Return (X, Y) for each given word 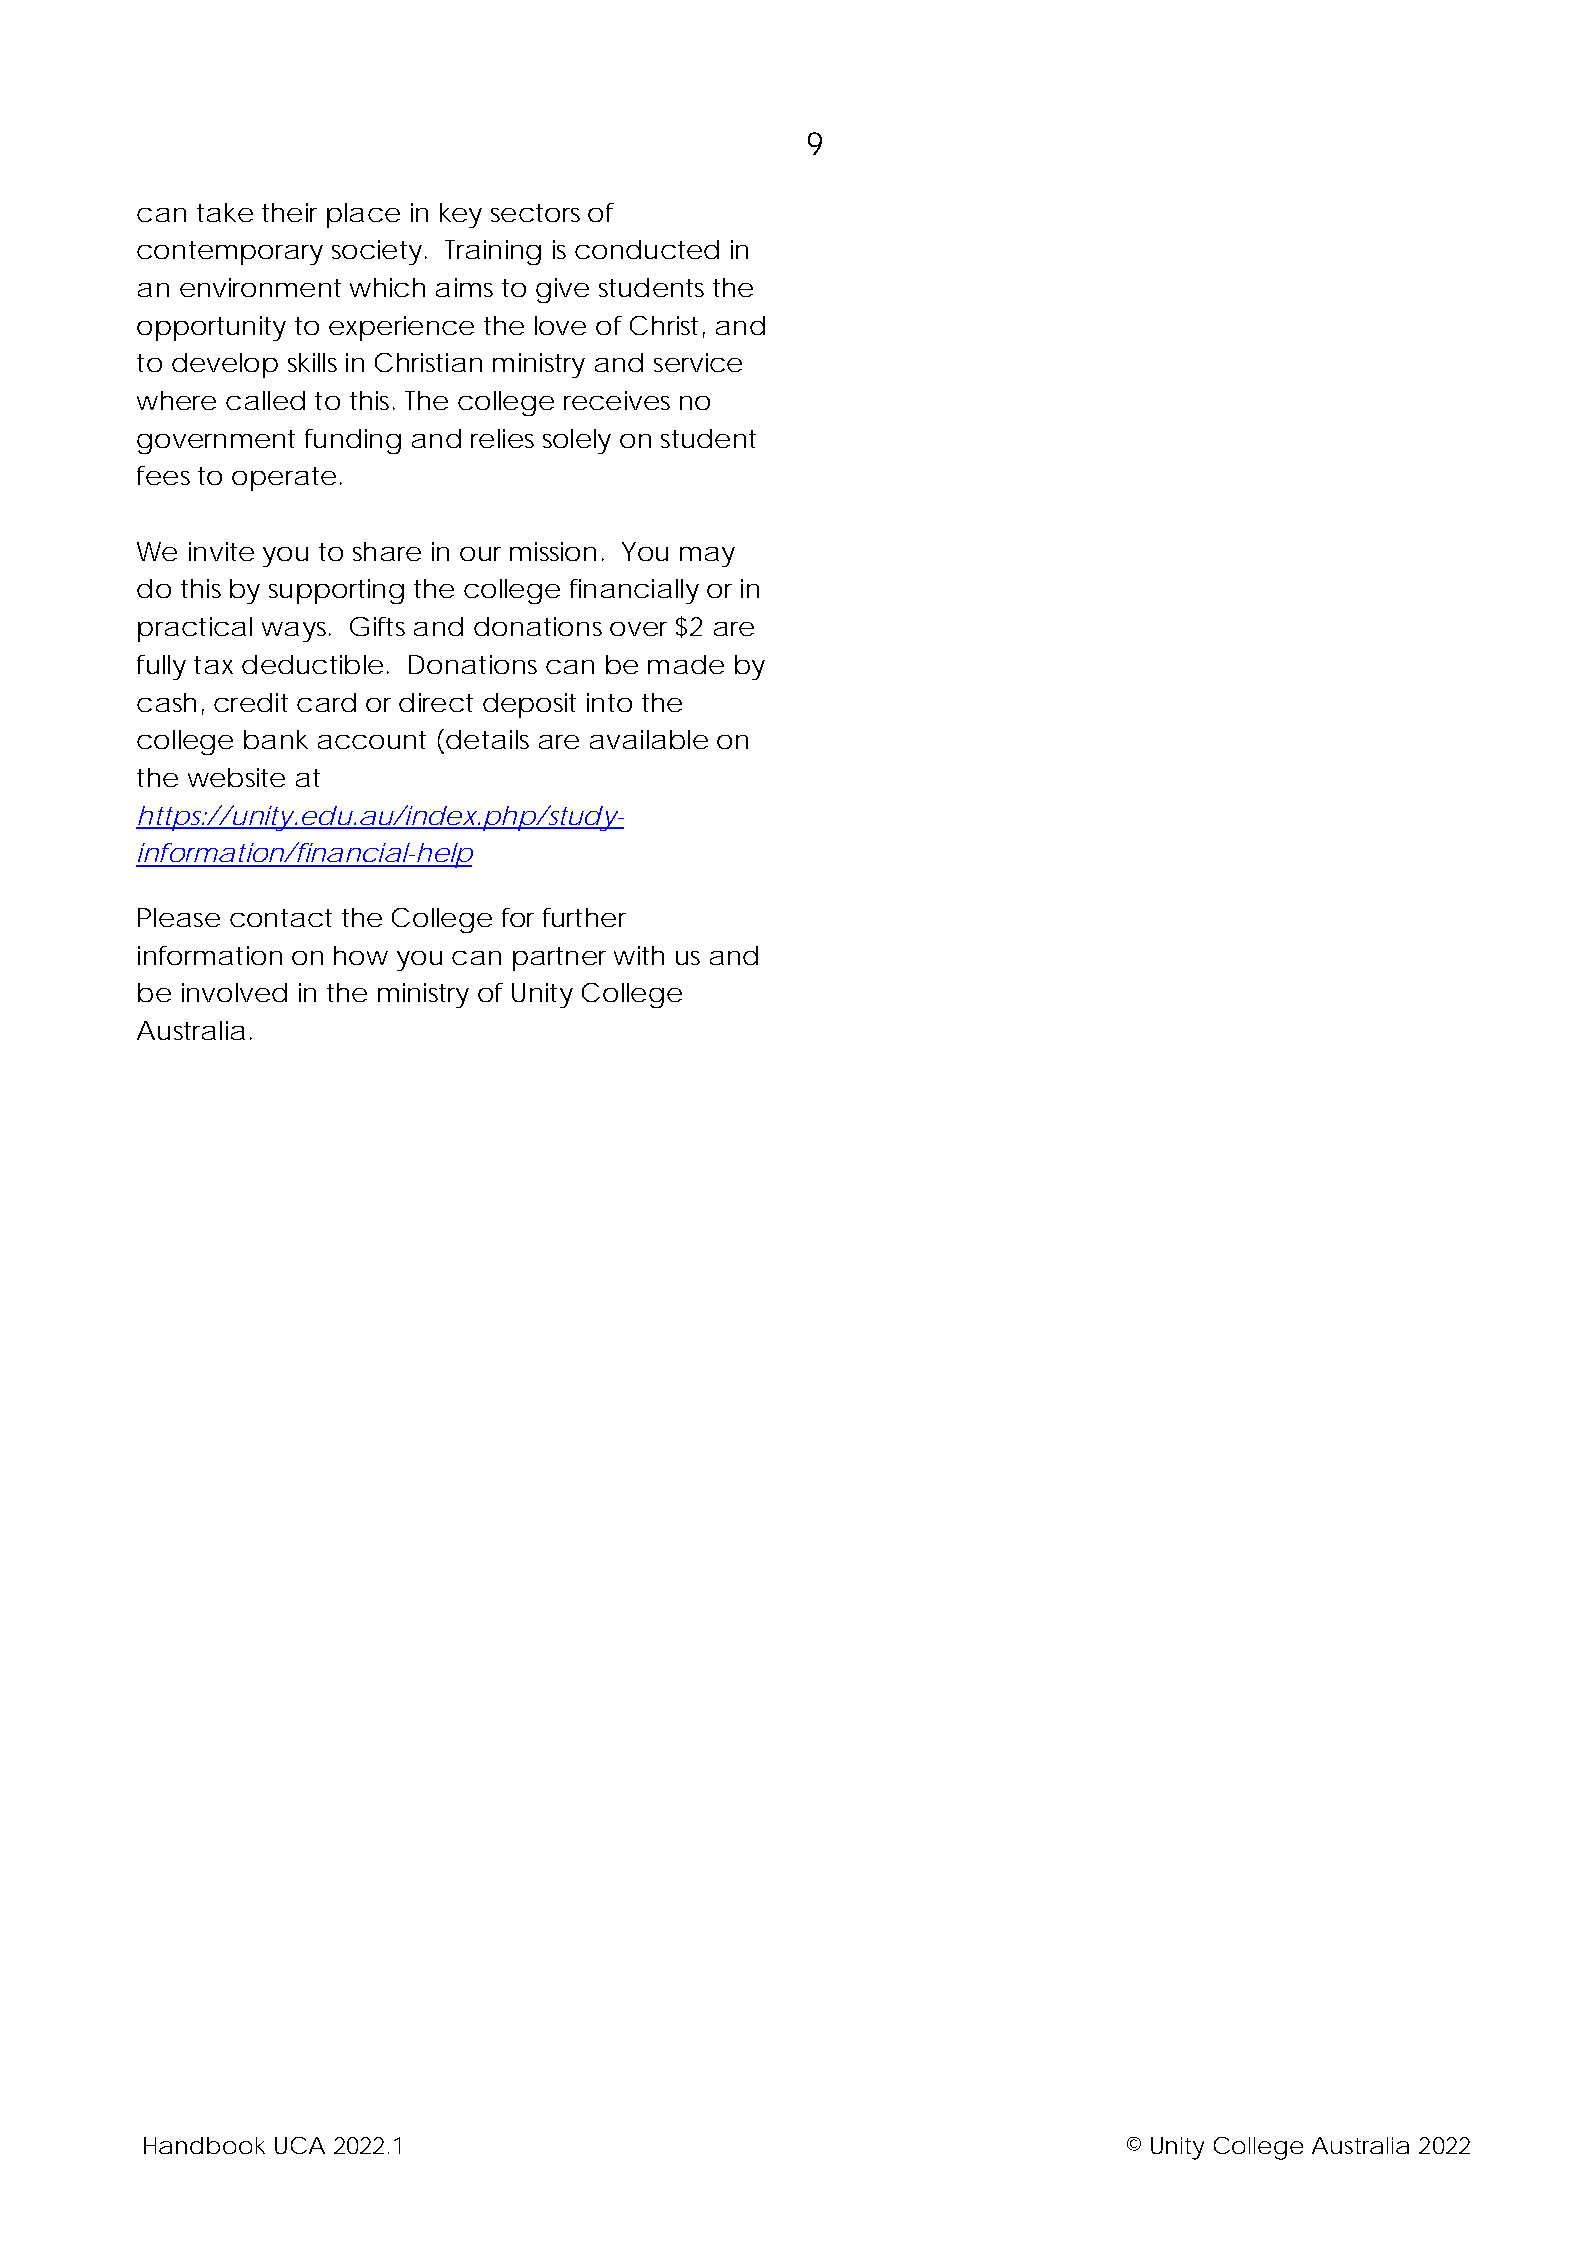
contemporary (230, 253)
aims (464, 287)
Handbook (204, 2145)
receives (617, 400)
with (639, 955)
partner (559, 959)
